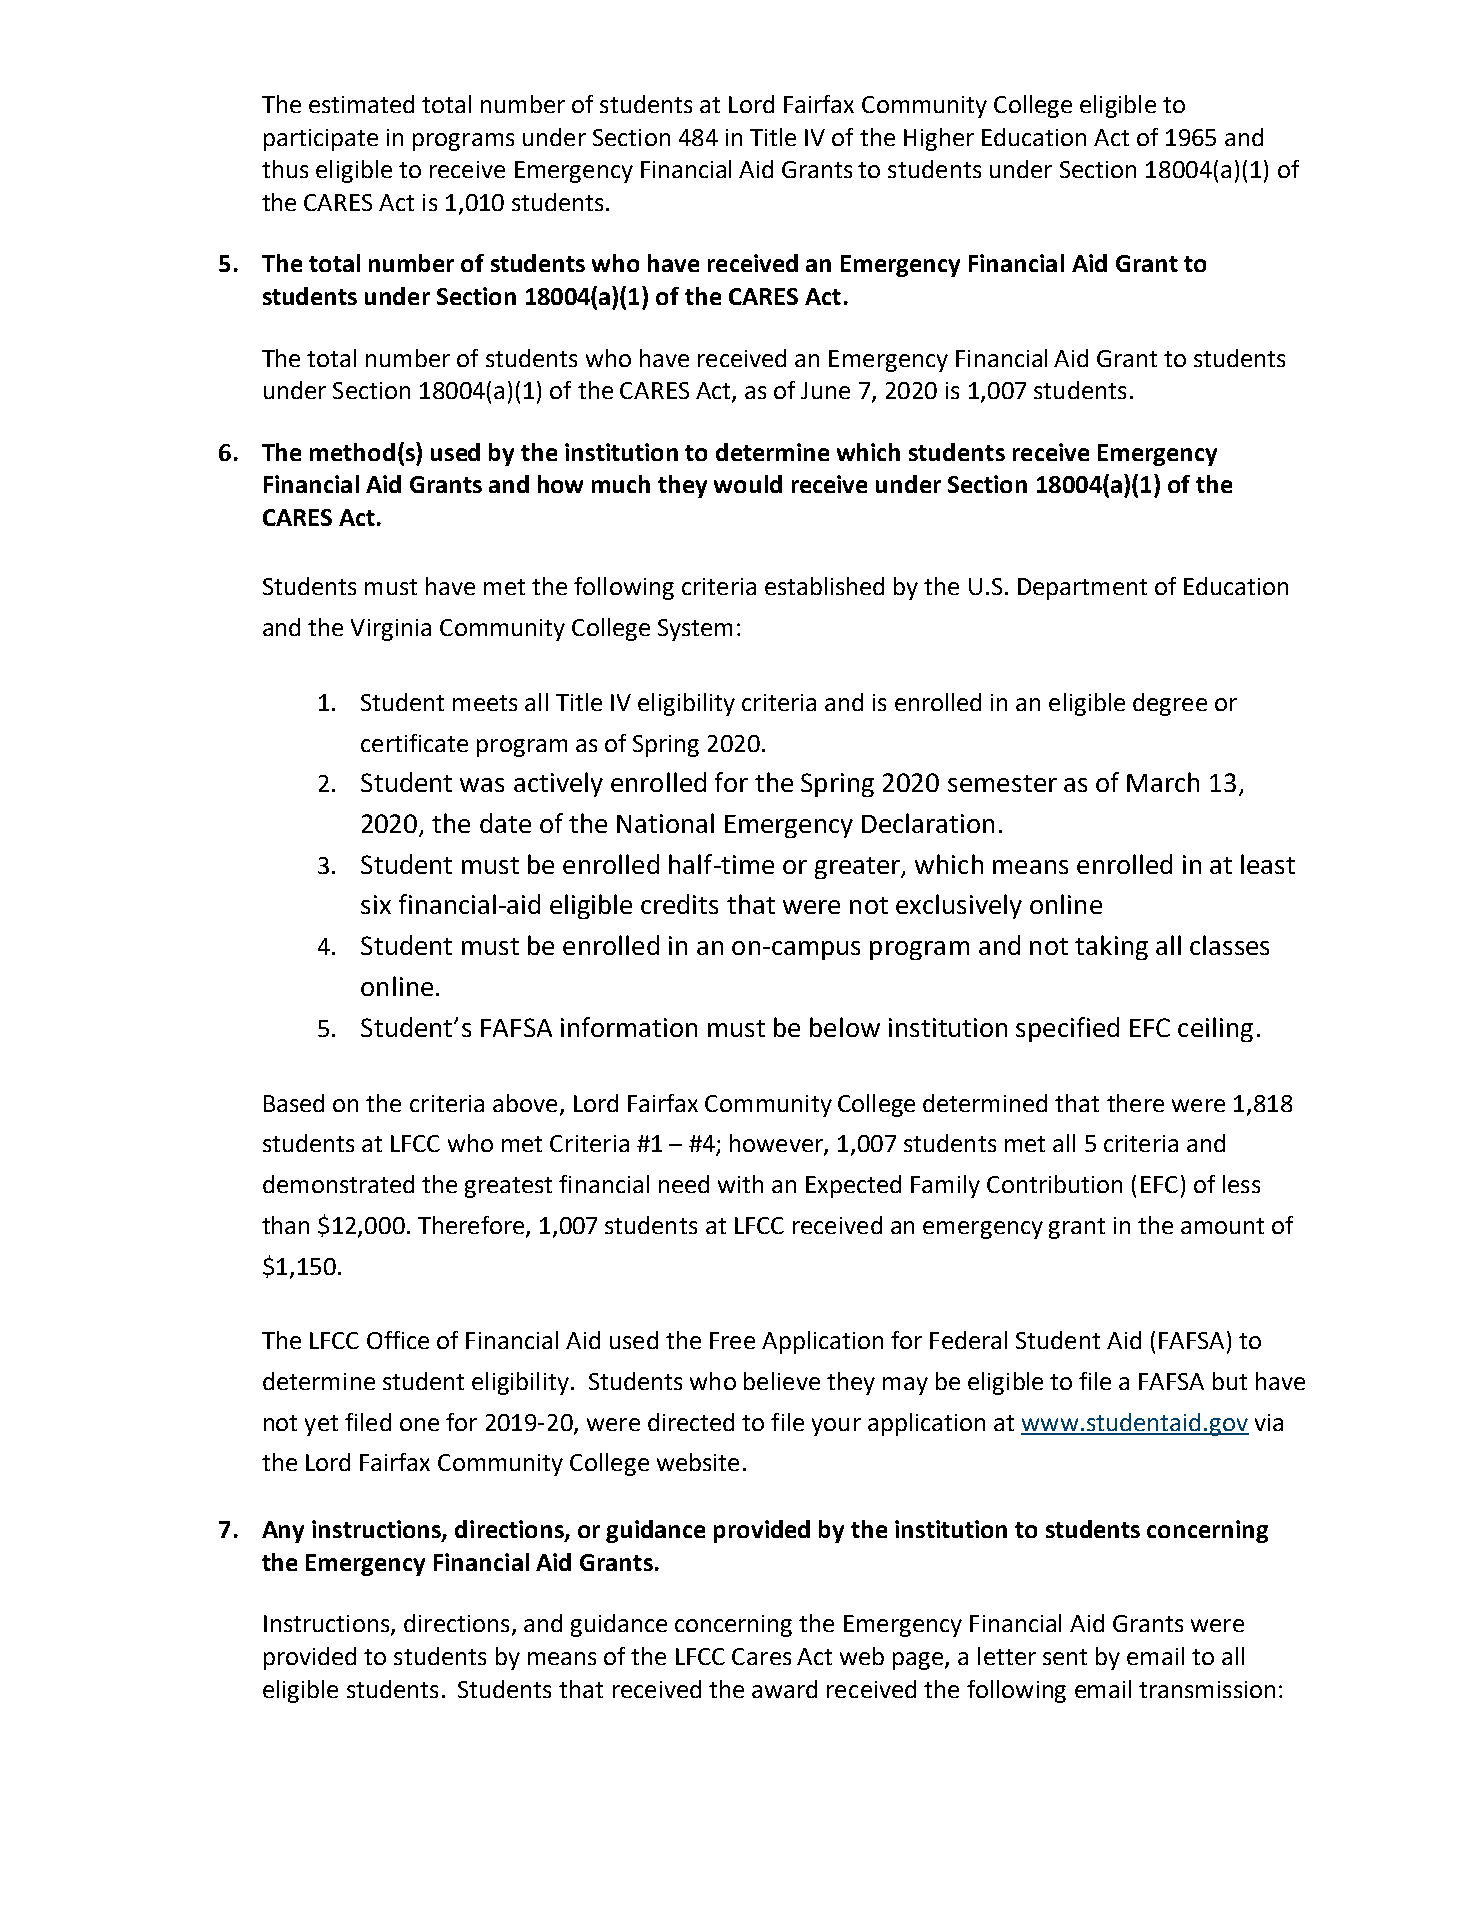 This screenshot has height=1920, width=1484. Describe the element at coordinates (391, 630) in the screenshot. I see `Virginia` at that location.
